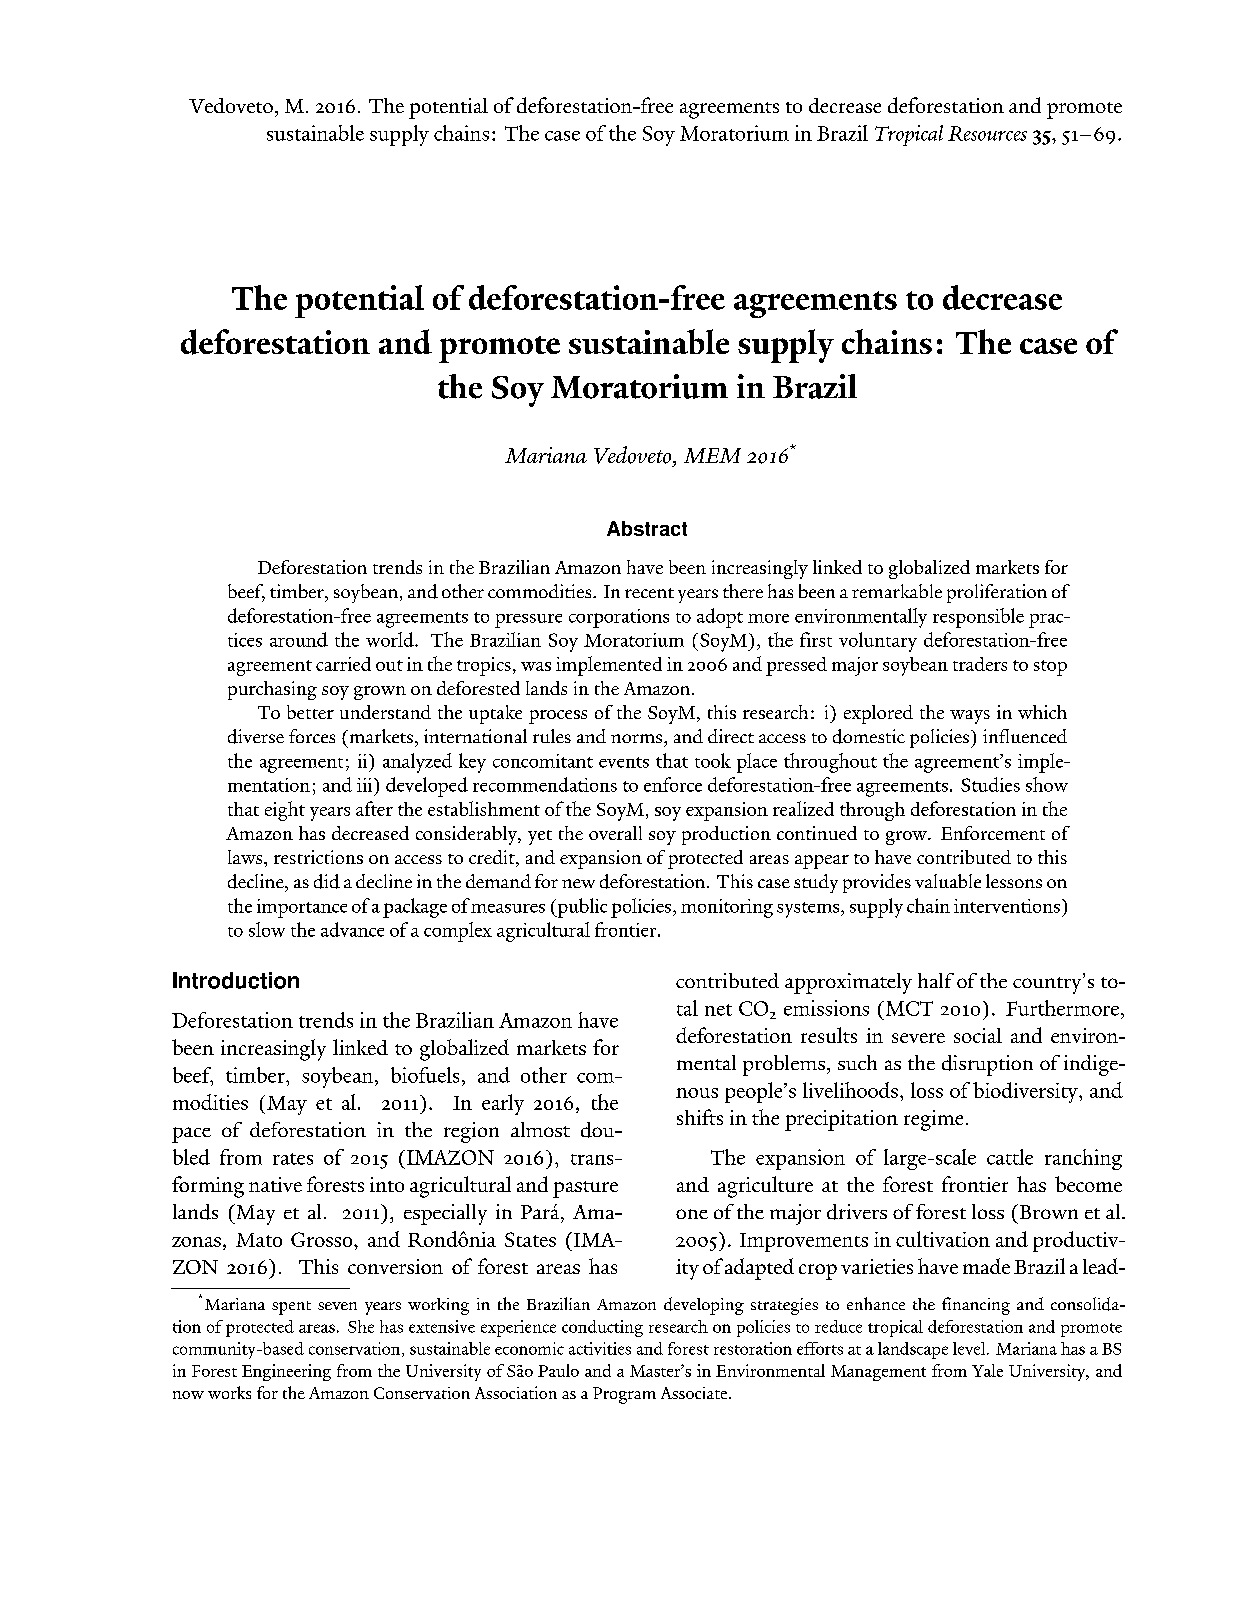 Image resolution: width=1237 pixels, height=1601 pixels. I want to click on Resources, so click(987, 133).
